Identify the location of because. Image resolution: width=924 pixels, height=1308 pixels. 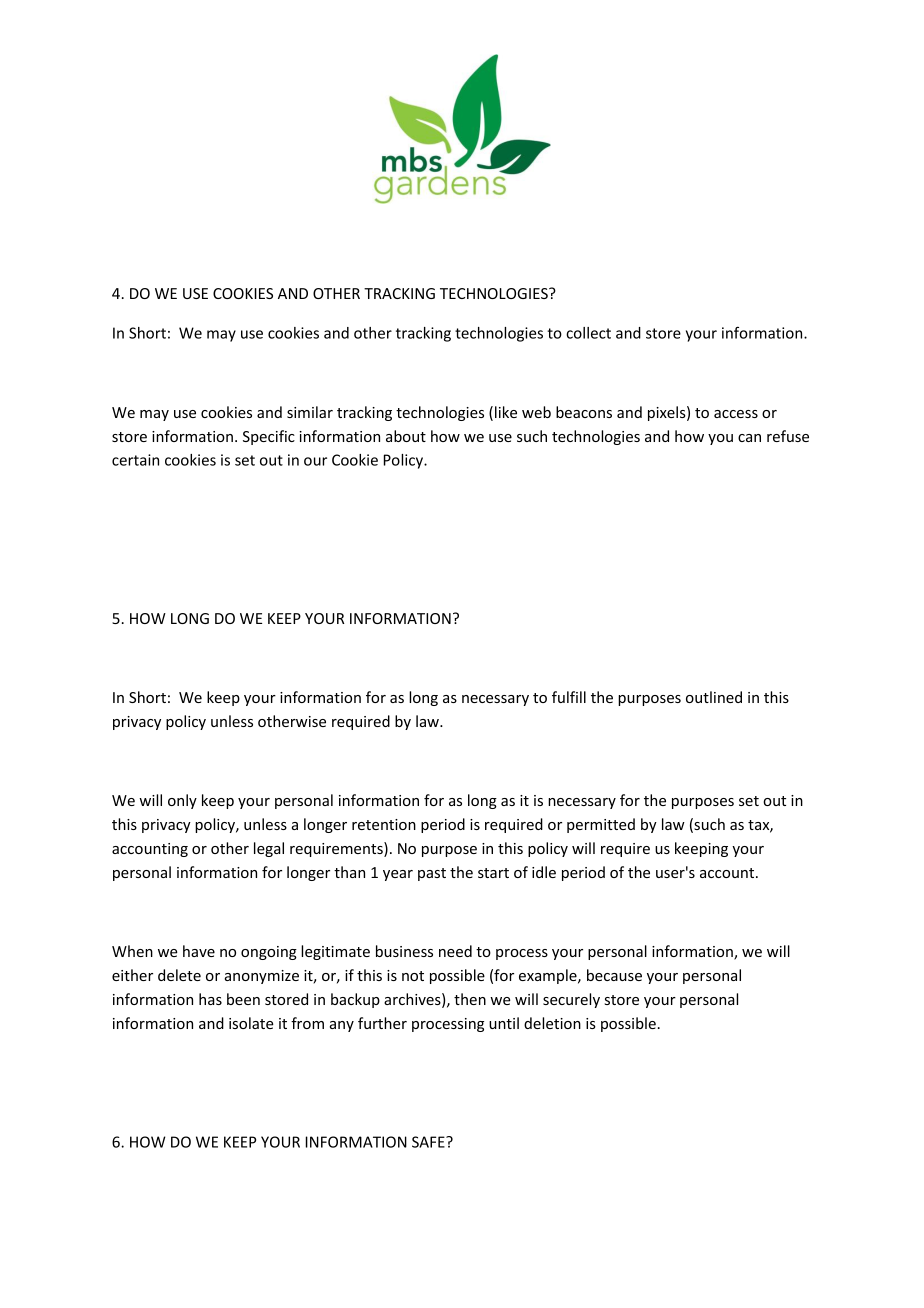
(614, 975).
